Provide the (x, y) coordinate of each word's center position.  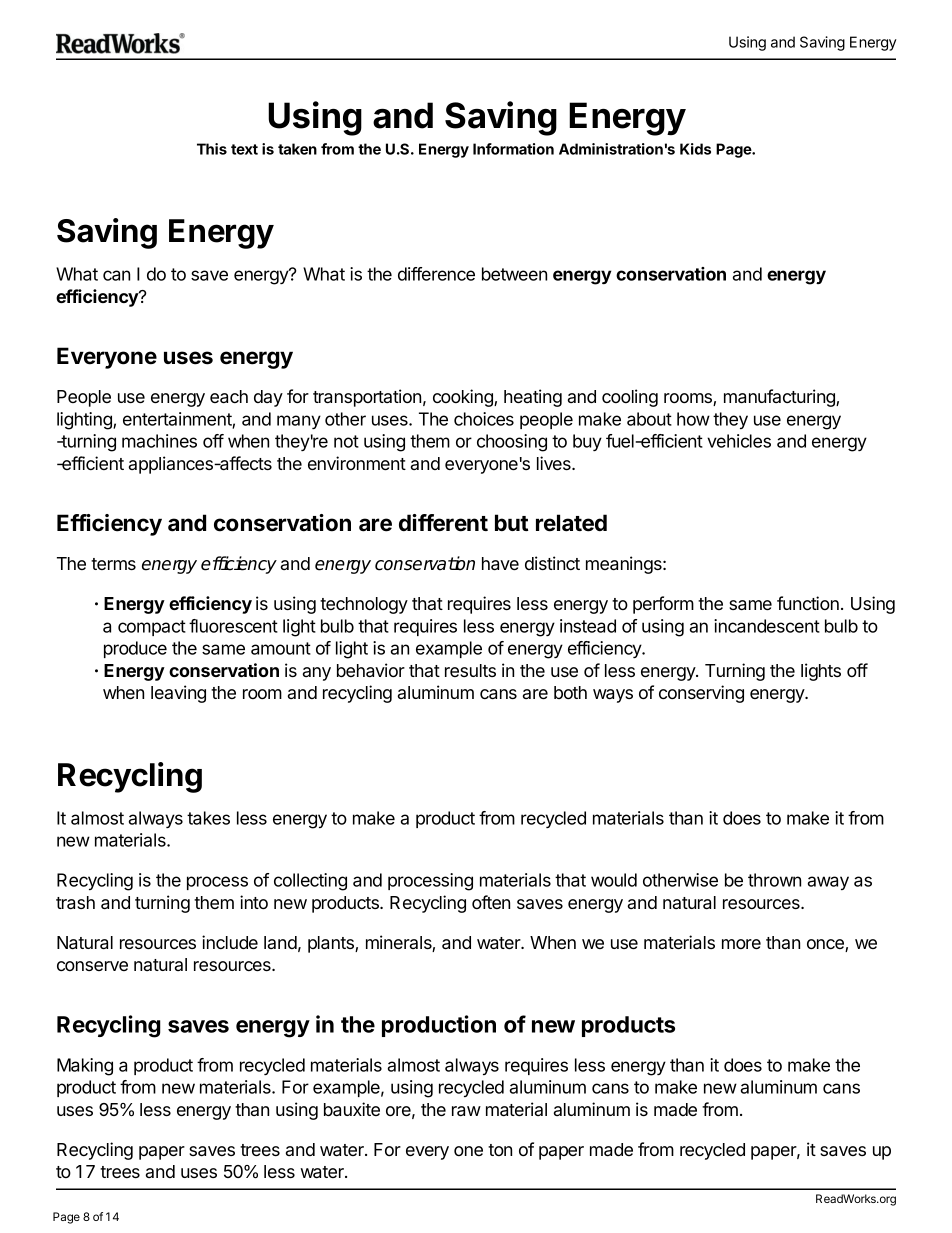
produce (135, 649)
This (212, 149)
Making (85, 1067)
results (470, 670)
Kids (695, 149)
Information (513, 149)
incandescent (767, 626)
